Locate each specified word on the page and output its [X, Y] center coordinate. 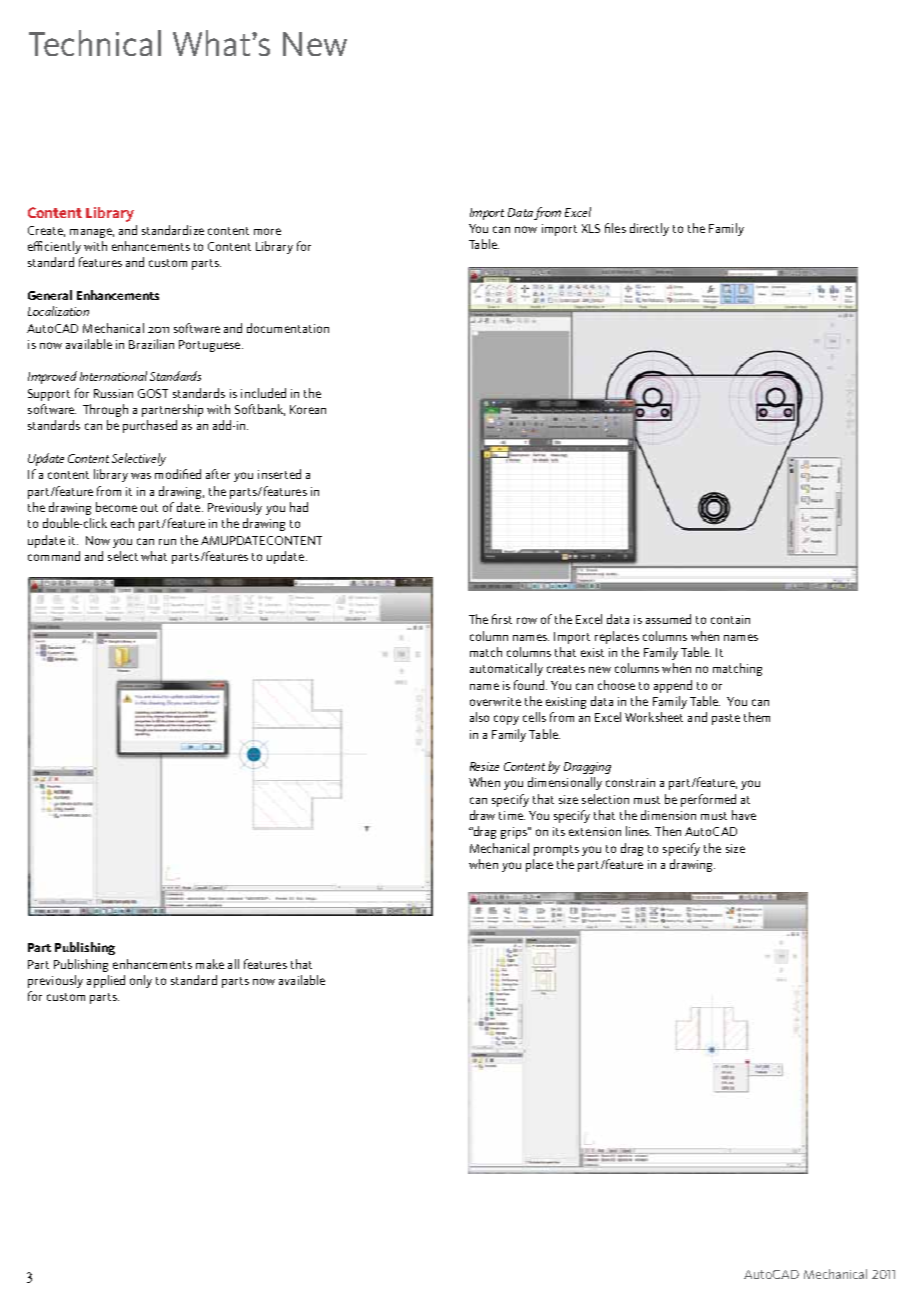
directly [649, 229]
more [267, 231]
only [141, 981]
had [299, 507]
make [210, 964]
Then [668, 831]
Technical [95, 43]
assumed [668, 619]
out [149, 508]
